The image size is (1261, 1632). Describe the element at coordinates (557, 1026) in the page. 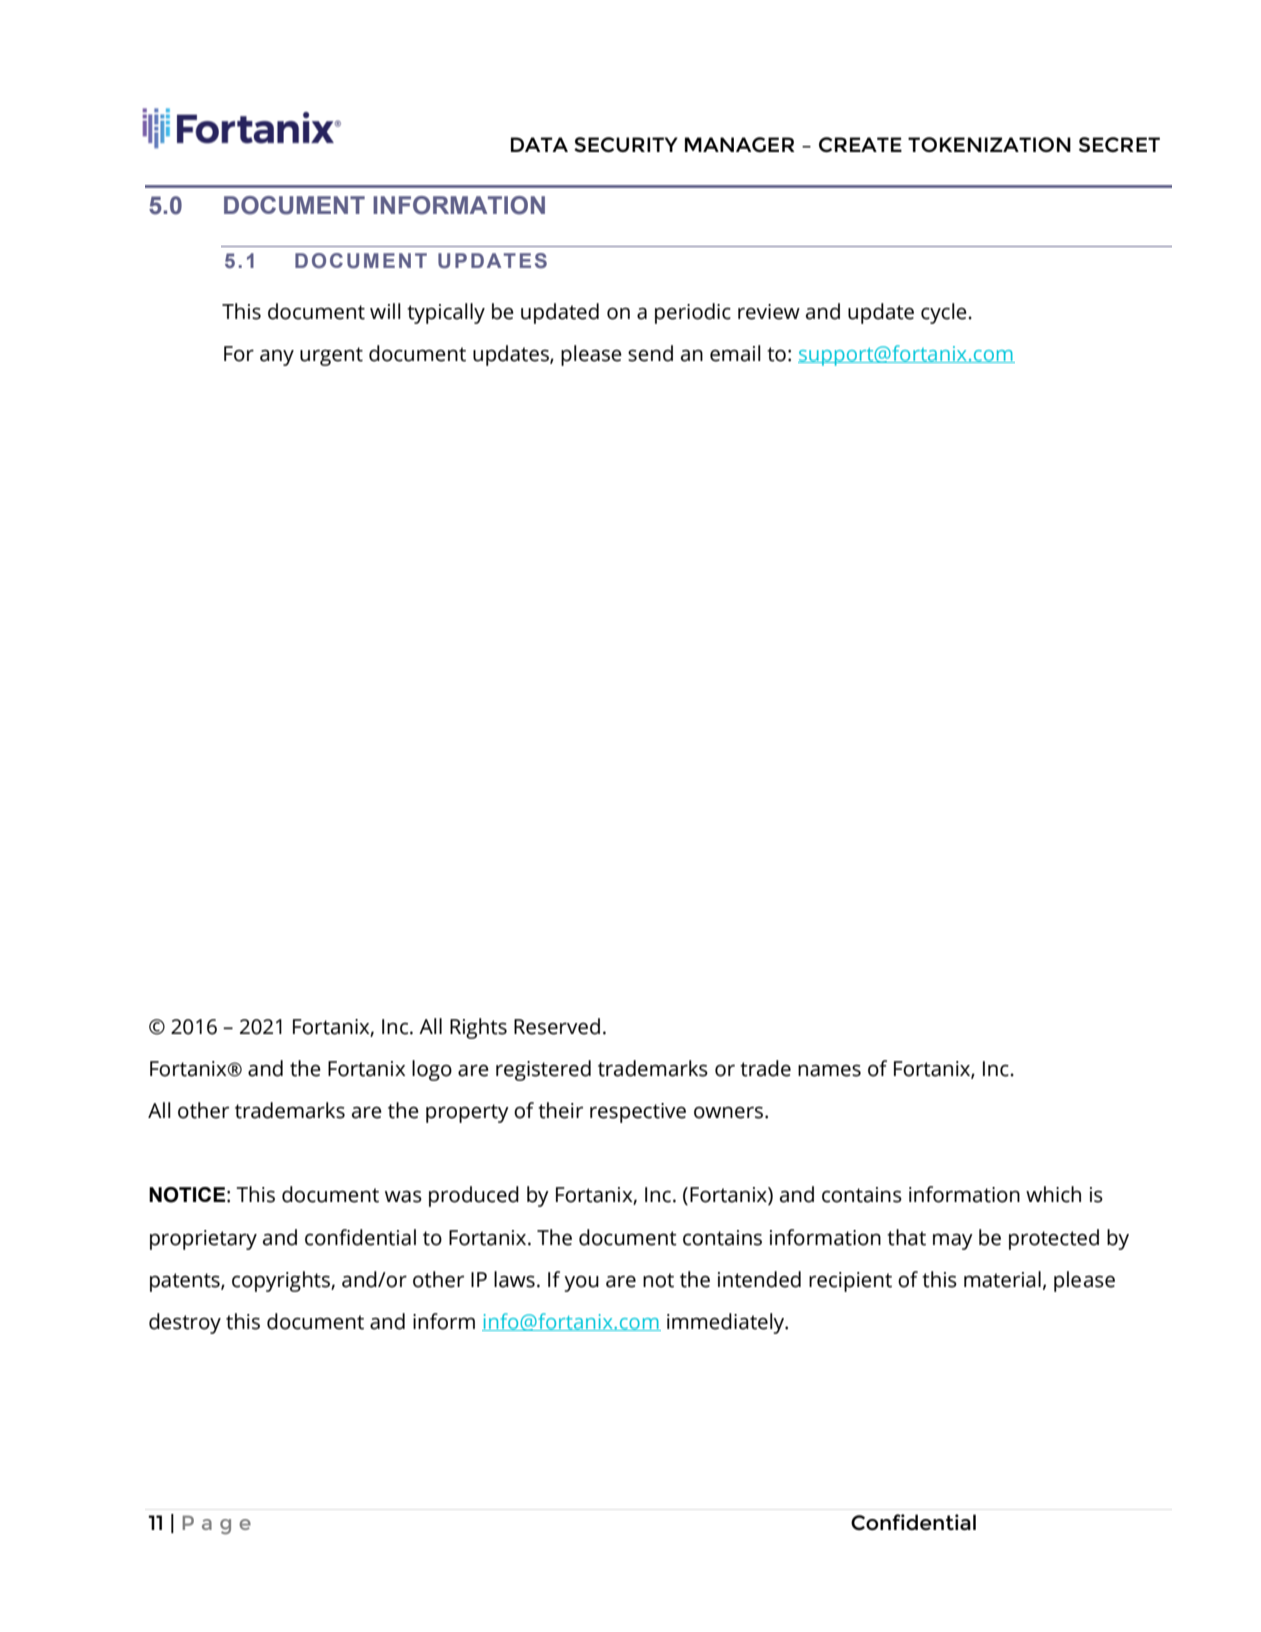

I see `Reserved` at that location.
